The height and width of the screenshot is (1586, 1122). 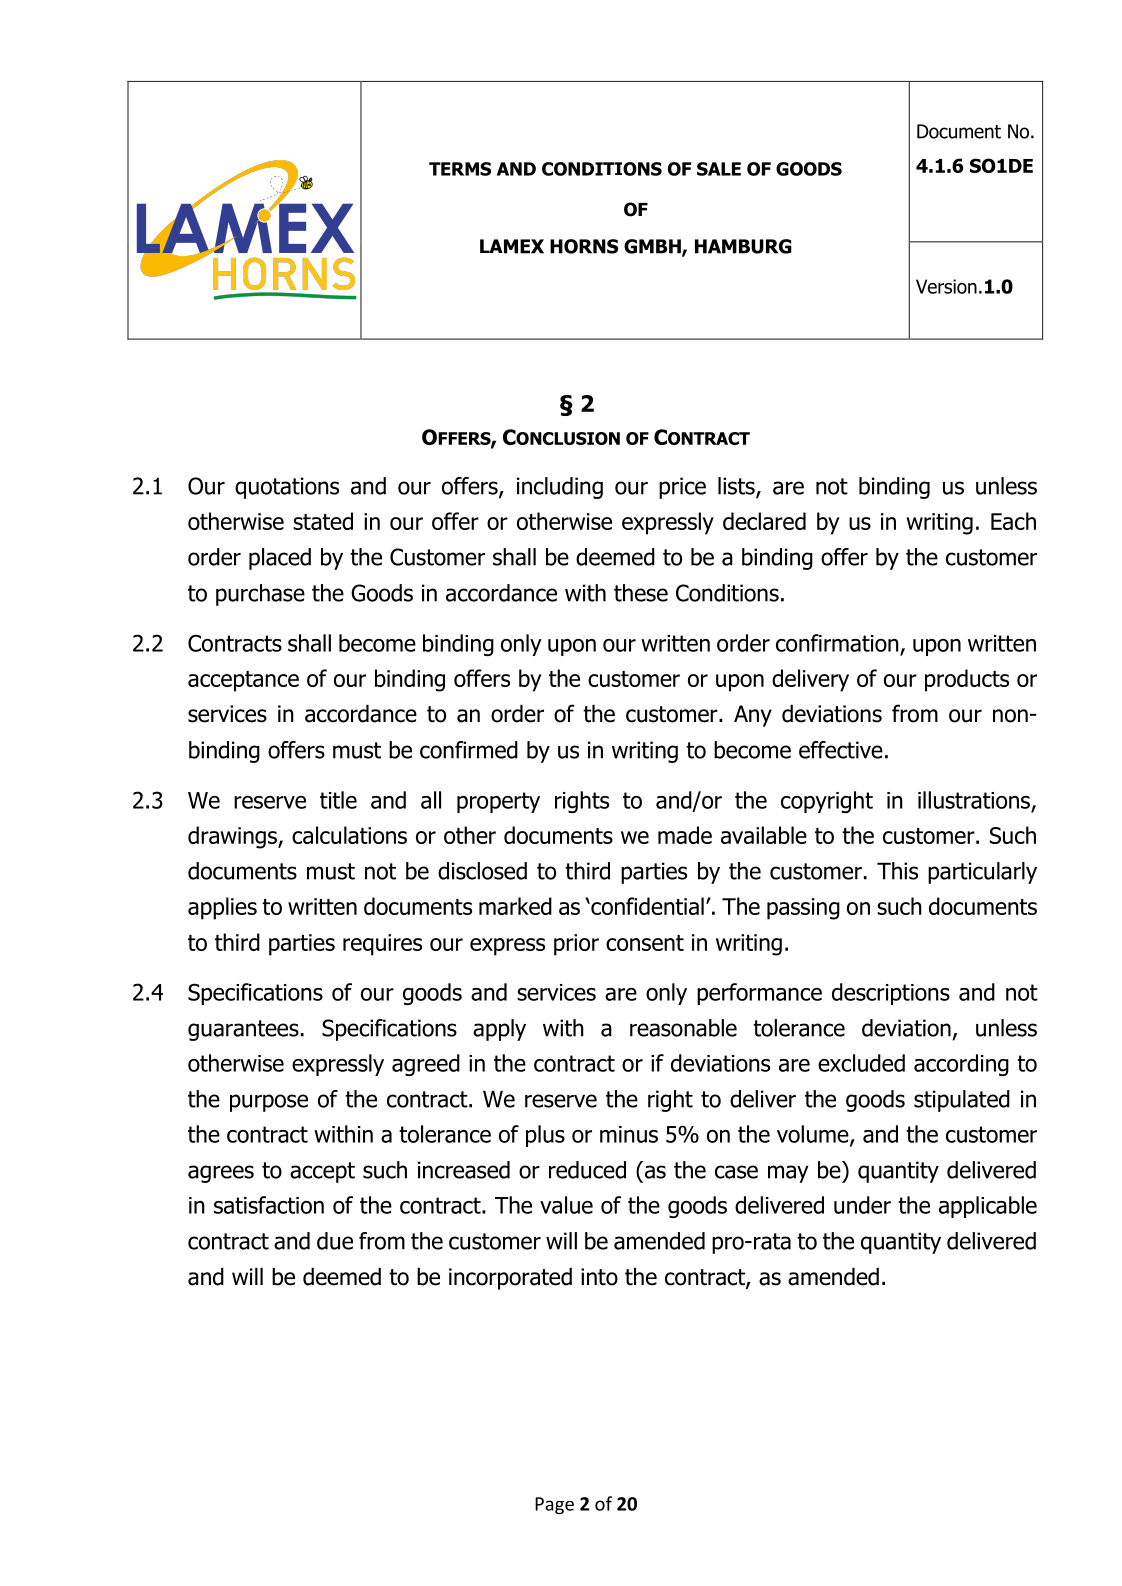 What do you see at coordinates (753, 716) in the screenshot?
I see `Any` at bounding box center [753, 716].
